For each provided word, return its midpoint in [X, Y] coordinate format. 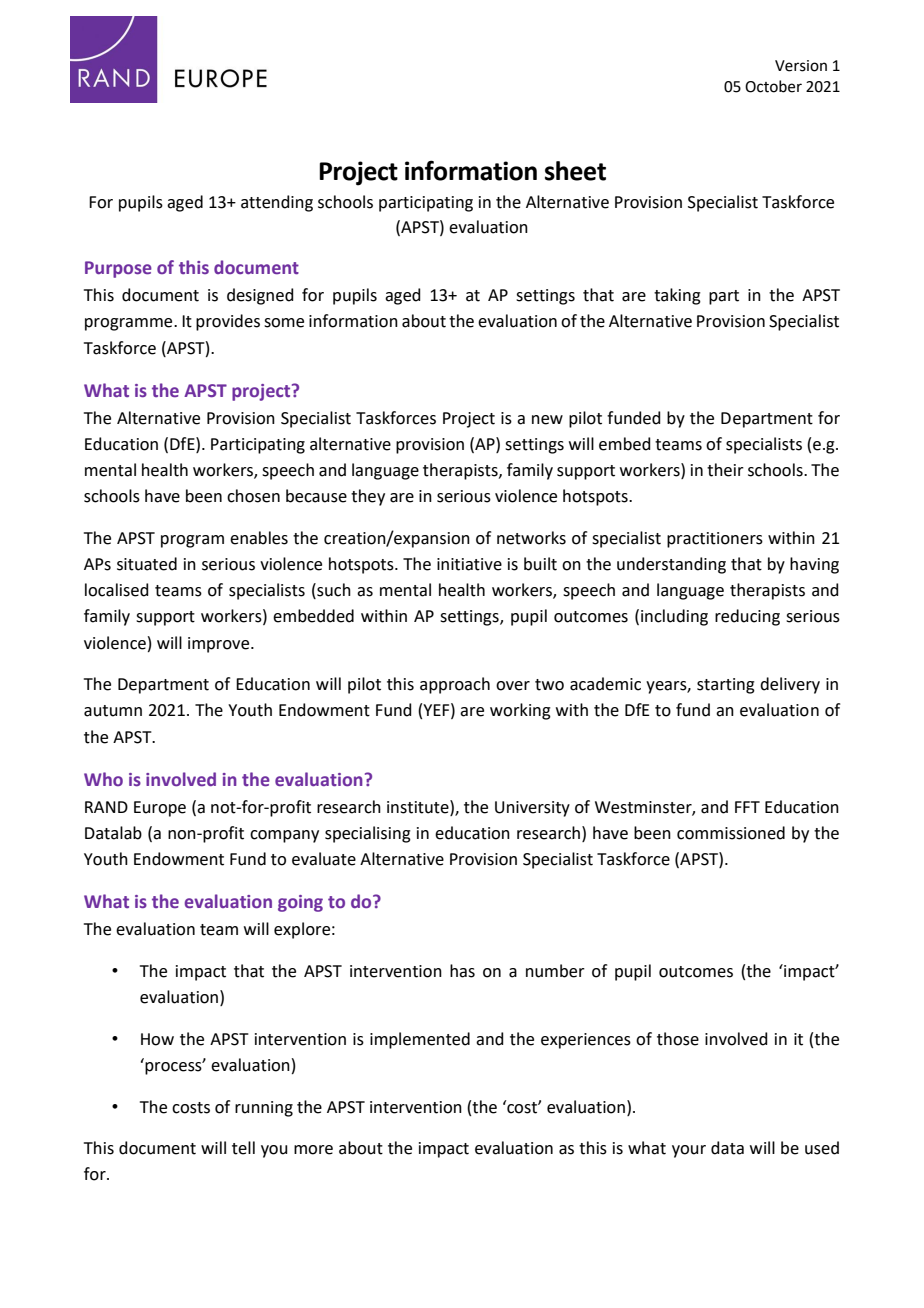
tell [243, 1148]
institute [419, 807]
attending [277, 203]
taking [677, 296]
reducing [747, 617]
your [689, 1151]
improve [220, 645]
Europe [160, 809]
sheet [575, 171]
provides [228, 322]
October [773, 86]
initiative [469, 564]
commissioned [731, 833]
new [547, 420]
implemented [420, 1040]
